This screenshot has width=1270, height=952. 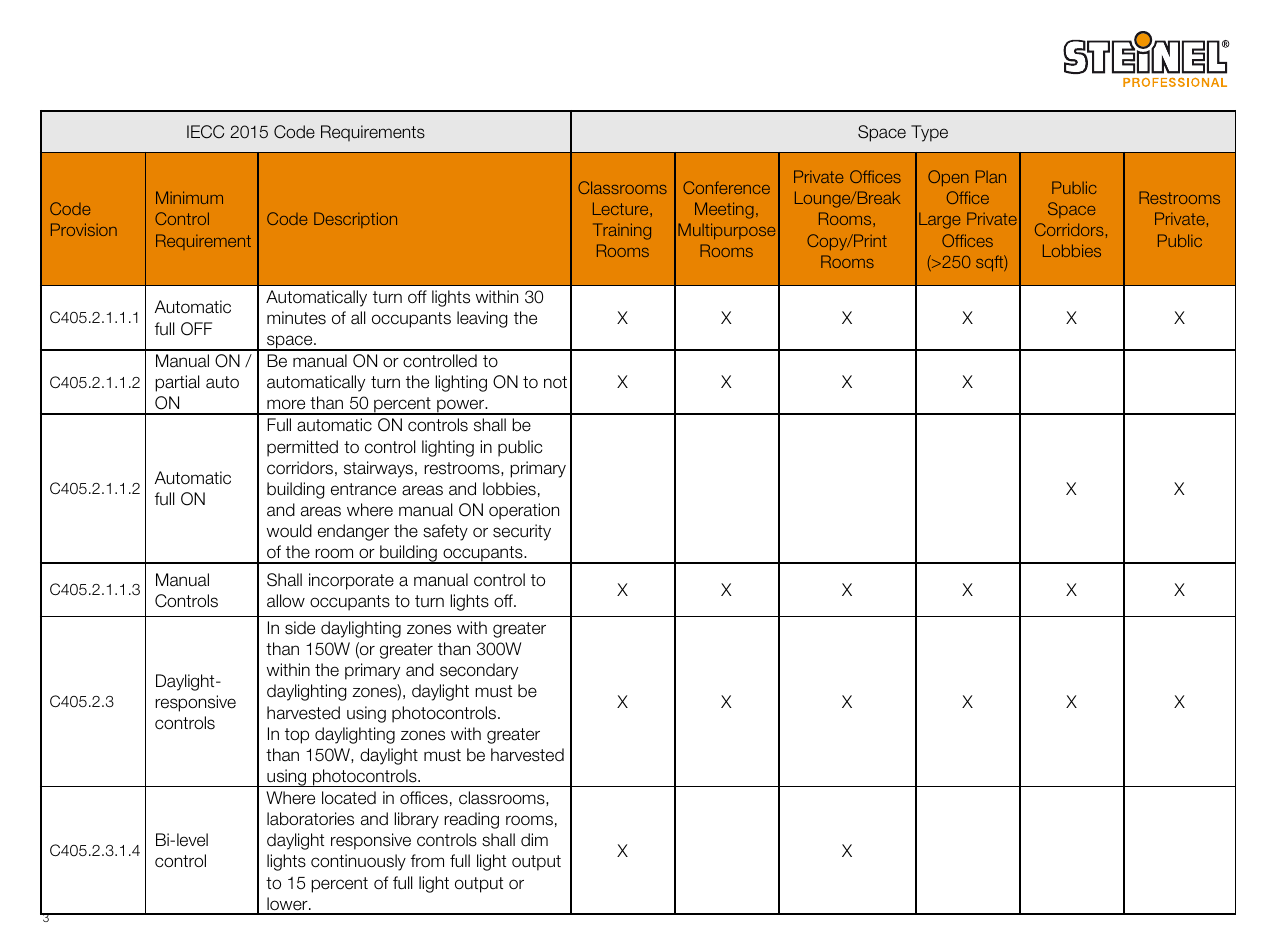 What do you see at coordinates (929, 133) in the screenshot?
I see `Type` at bounding box center [929, 133].
